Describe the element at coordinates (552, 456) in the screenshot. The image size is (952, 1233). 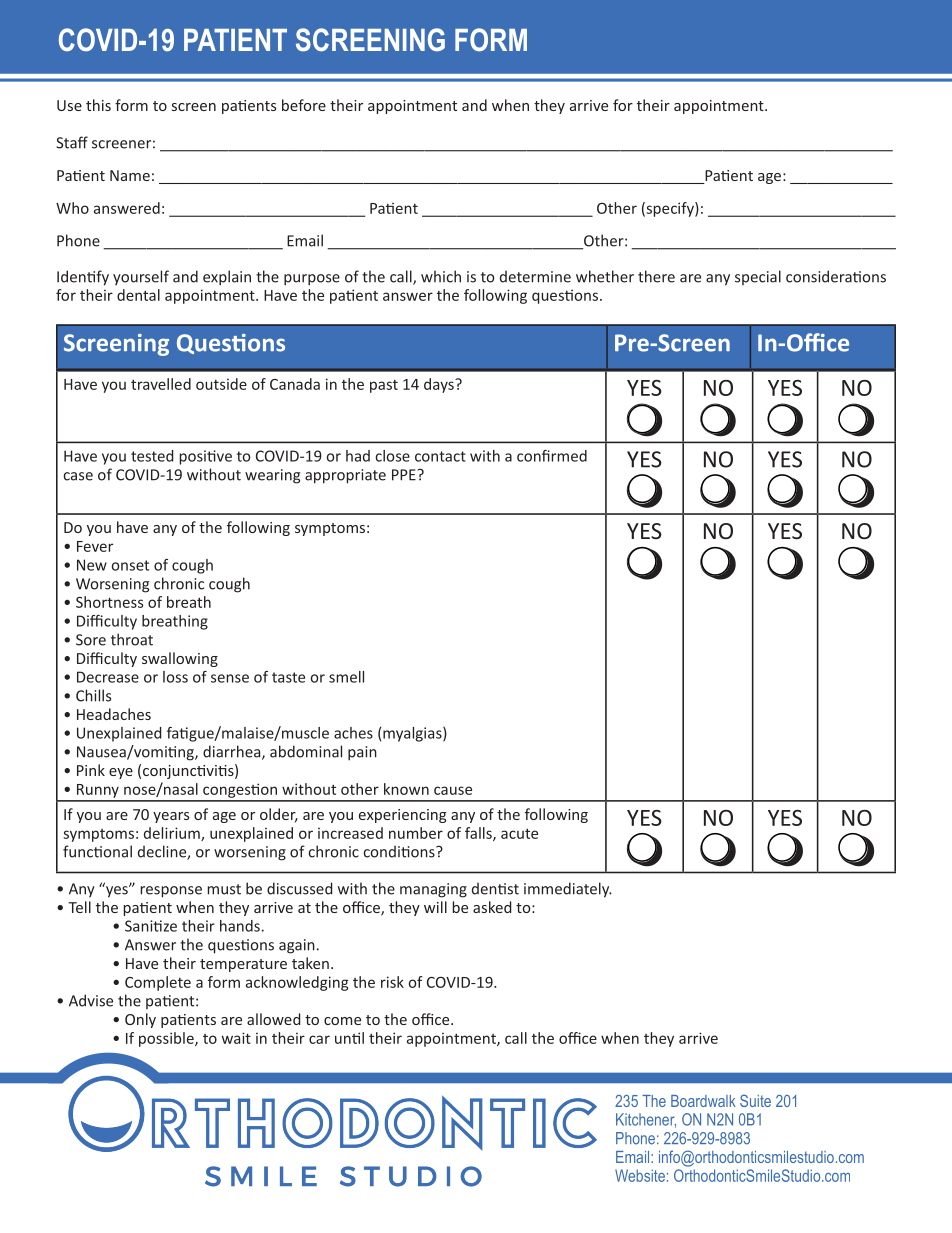
I see `confirmed` at that location.
